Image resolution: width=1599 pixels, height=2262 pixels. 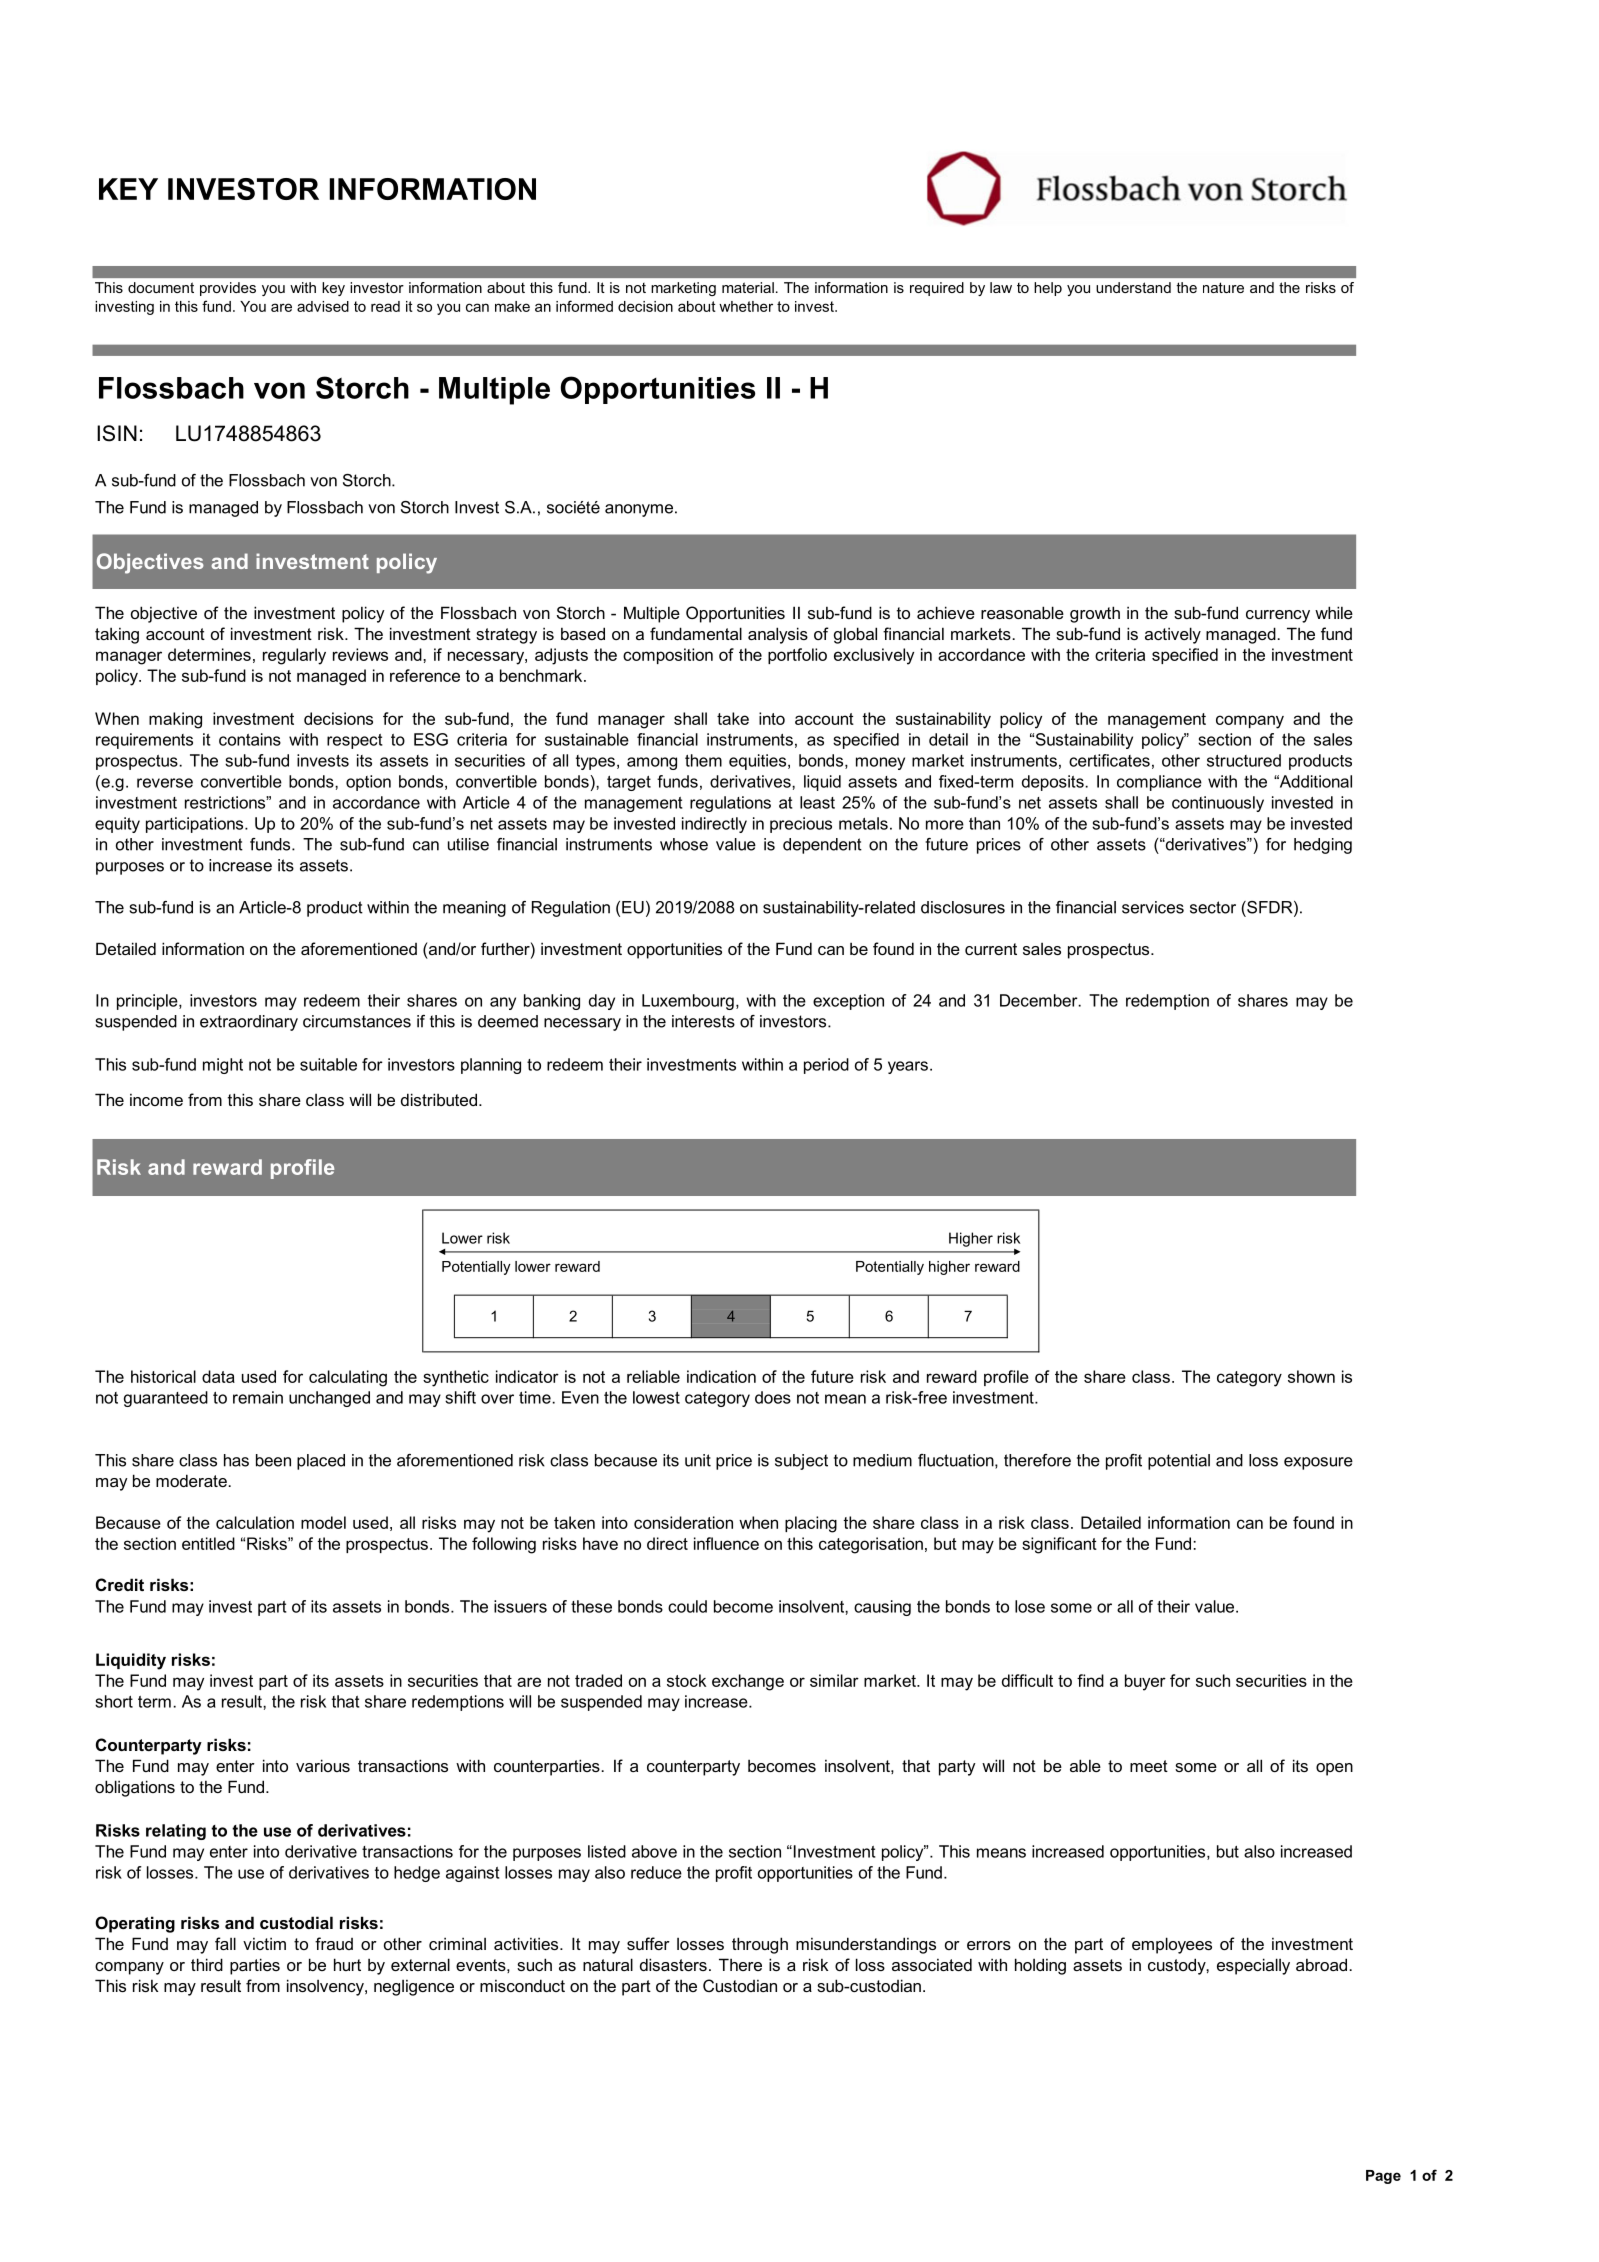 I want to click on structured, so click(x=1244, y=760).
